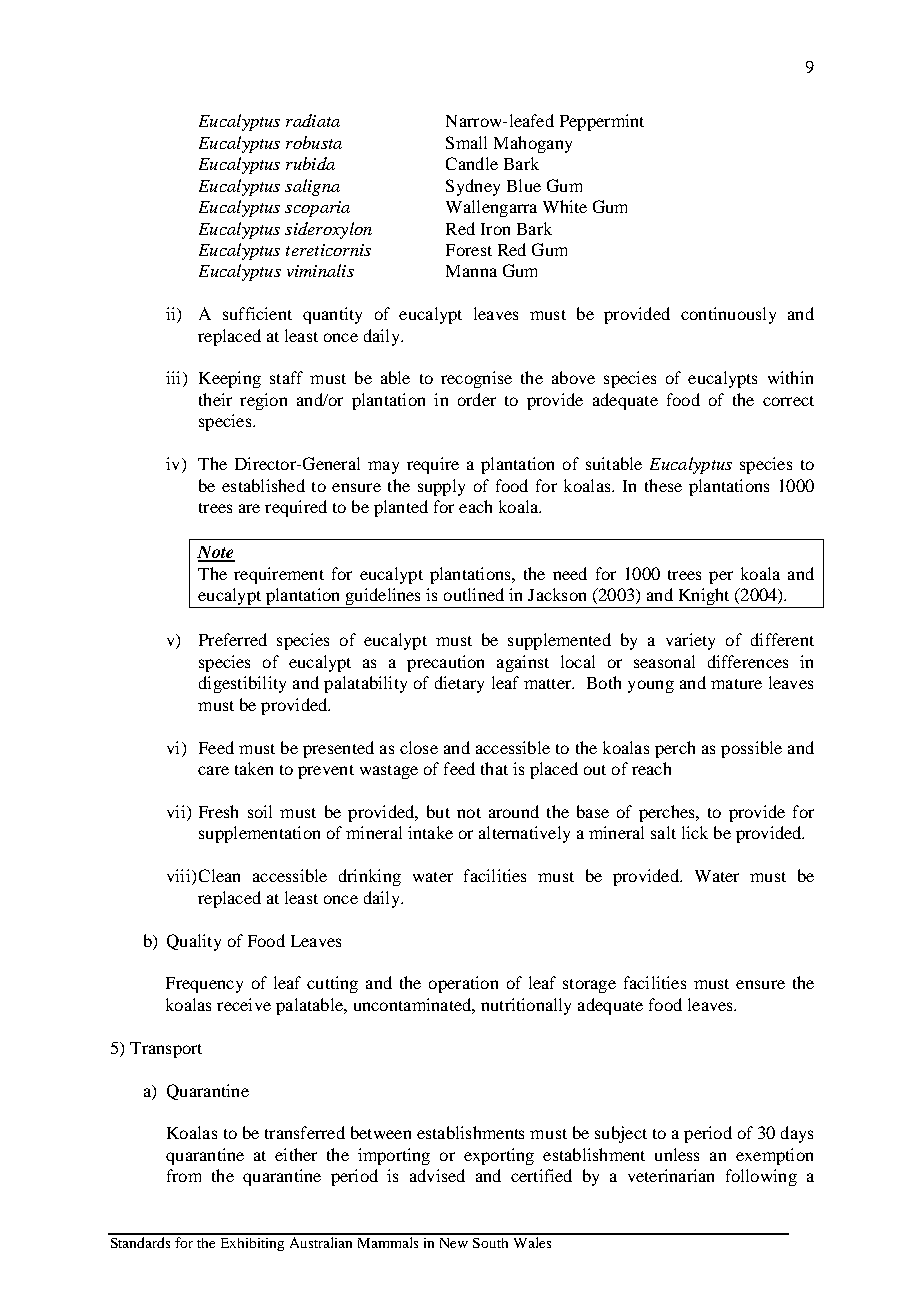 The height and width of the document is (1308, 924). I want to click on lick, so click(695, 832).
